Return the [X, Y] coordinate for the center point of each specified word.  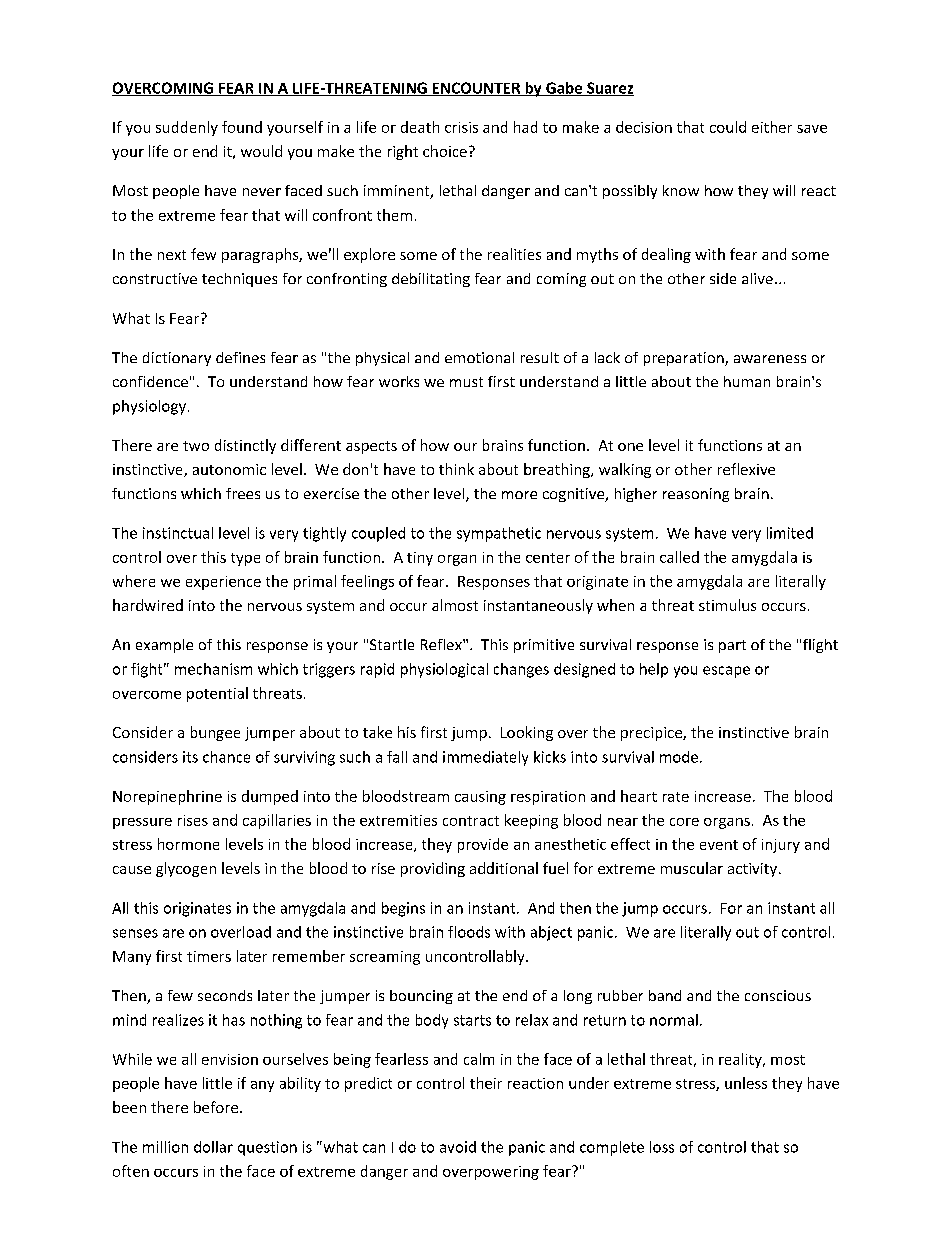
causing [480, 798]
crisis [461, 127]
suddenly [187, 128]
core [684, 822]
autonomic [229, 469]
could [728, 127]
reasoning [696, 495]
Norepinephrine [167, 797]
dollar [213, 1147]
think [456, 469]
